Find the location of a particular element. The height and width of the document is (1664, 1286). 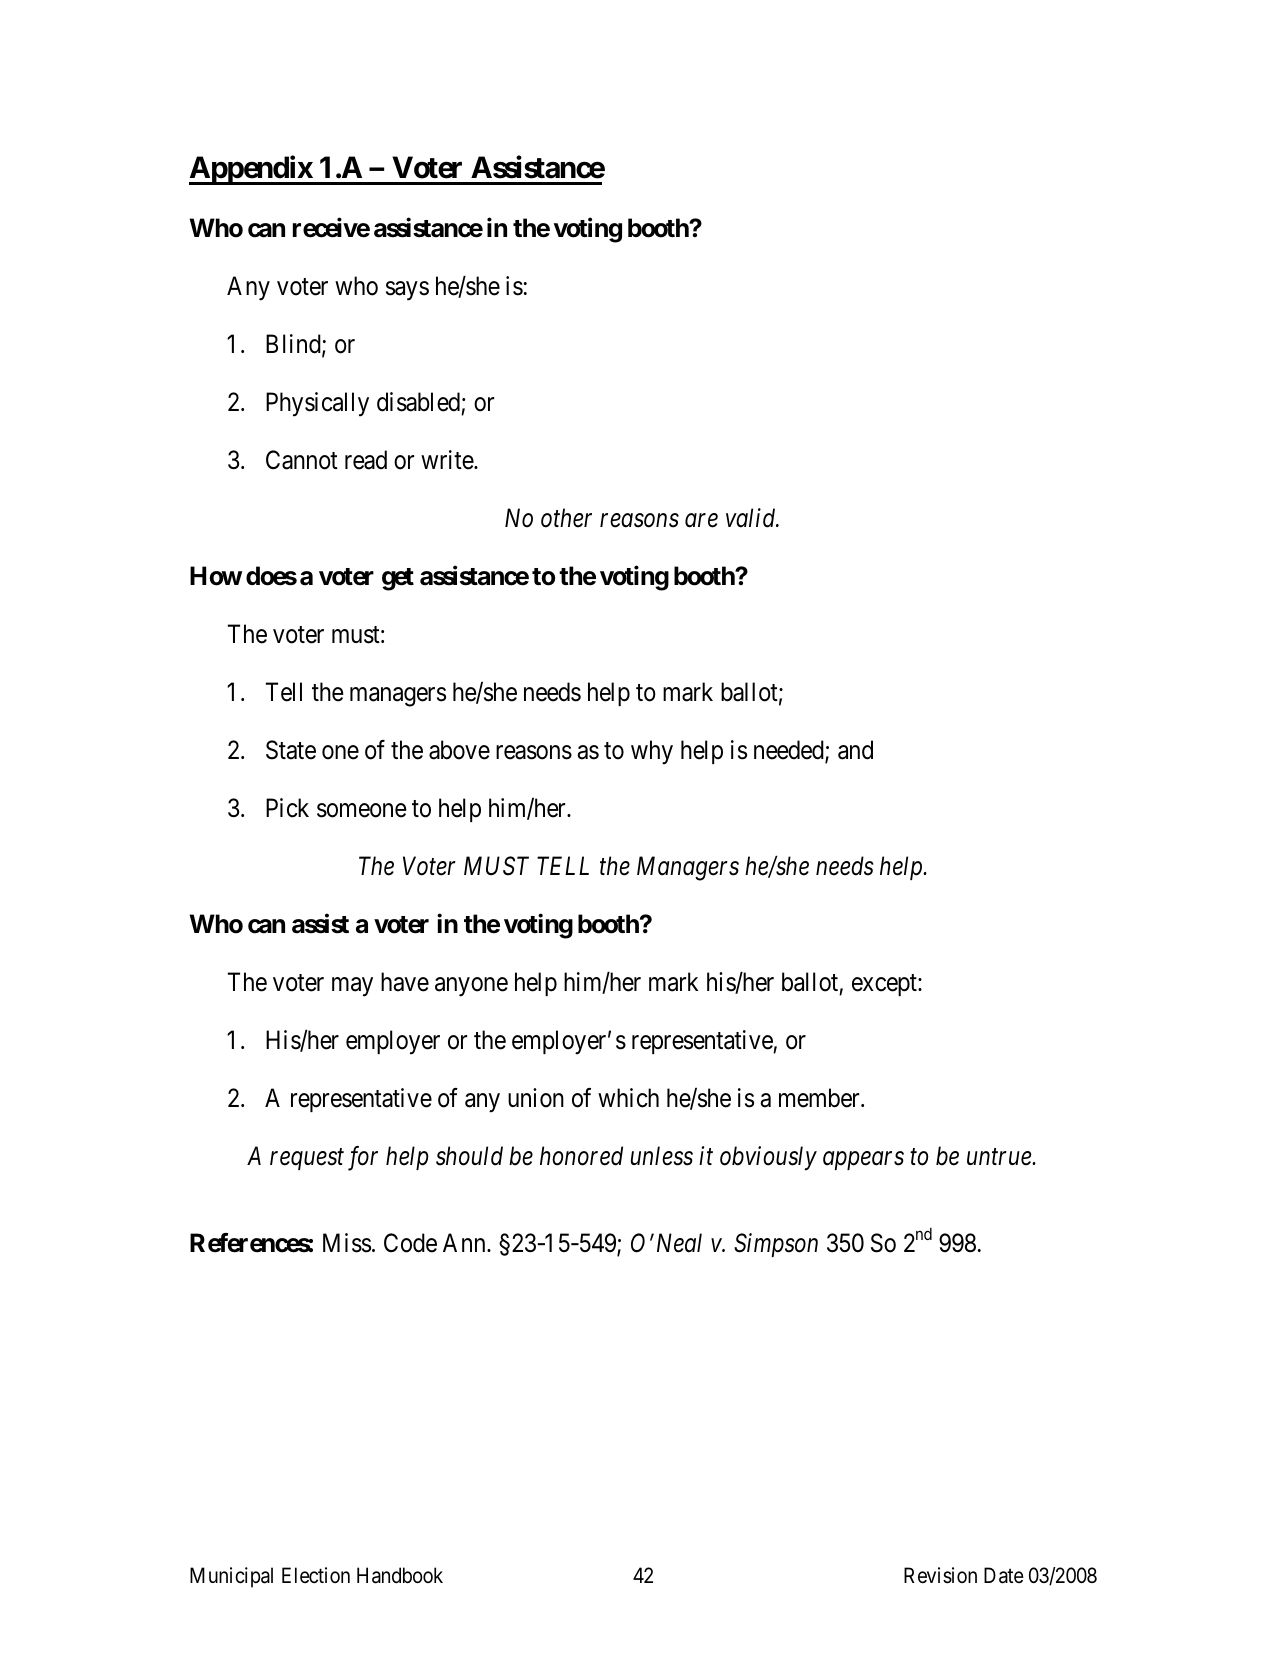

appears is located at coordinates (863, 1161).
